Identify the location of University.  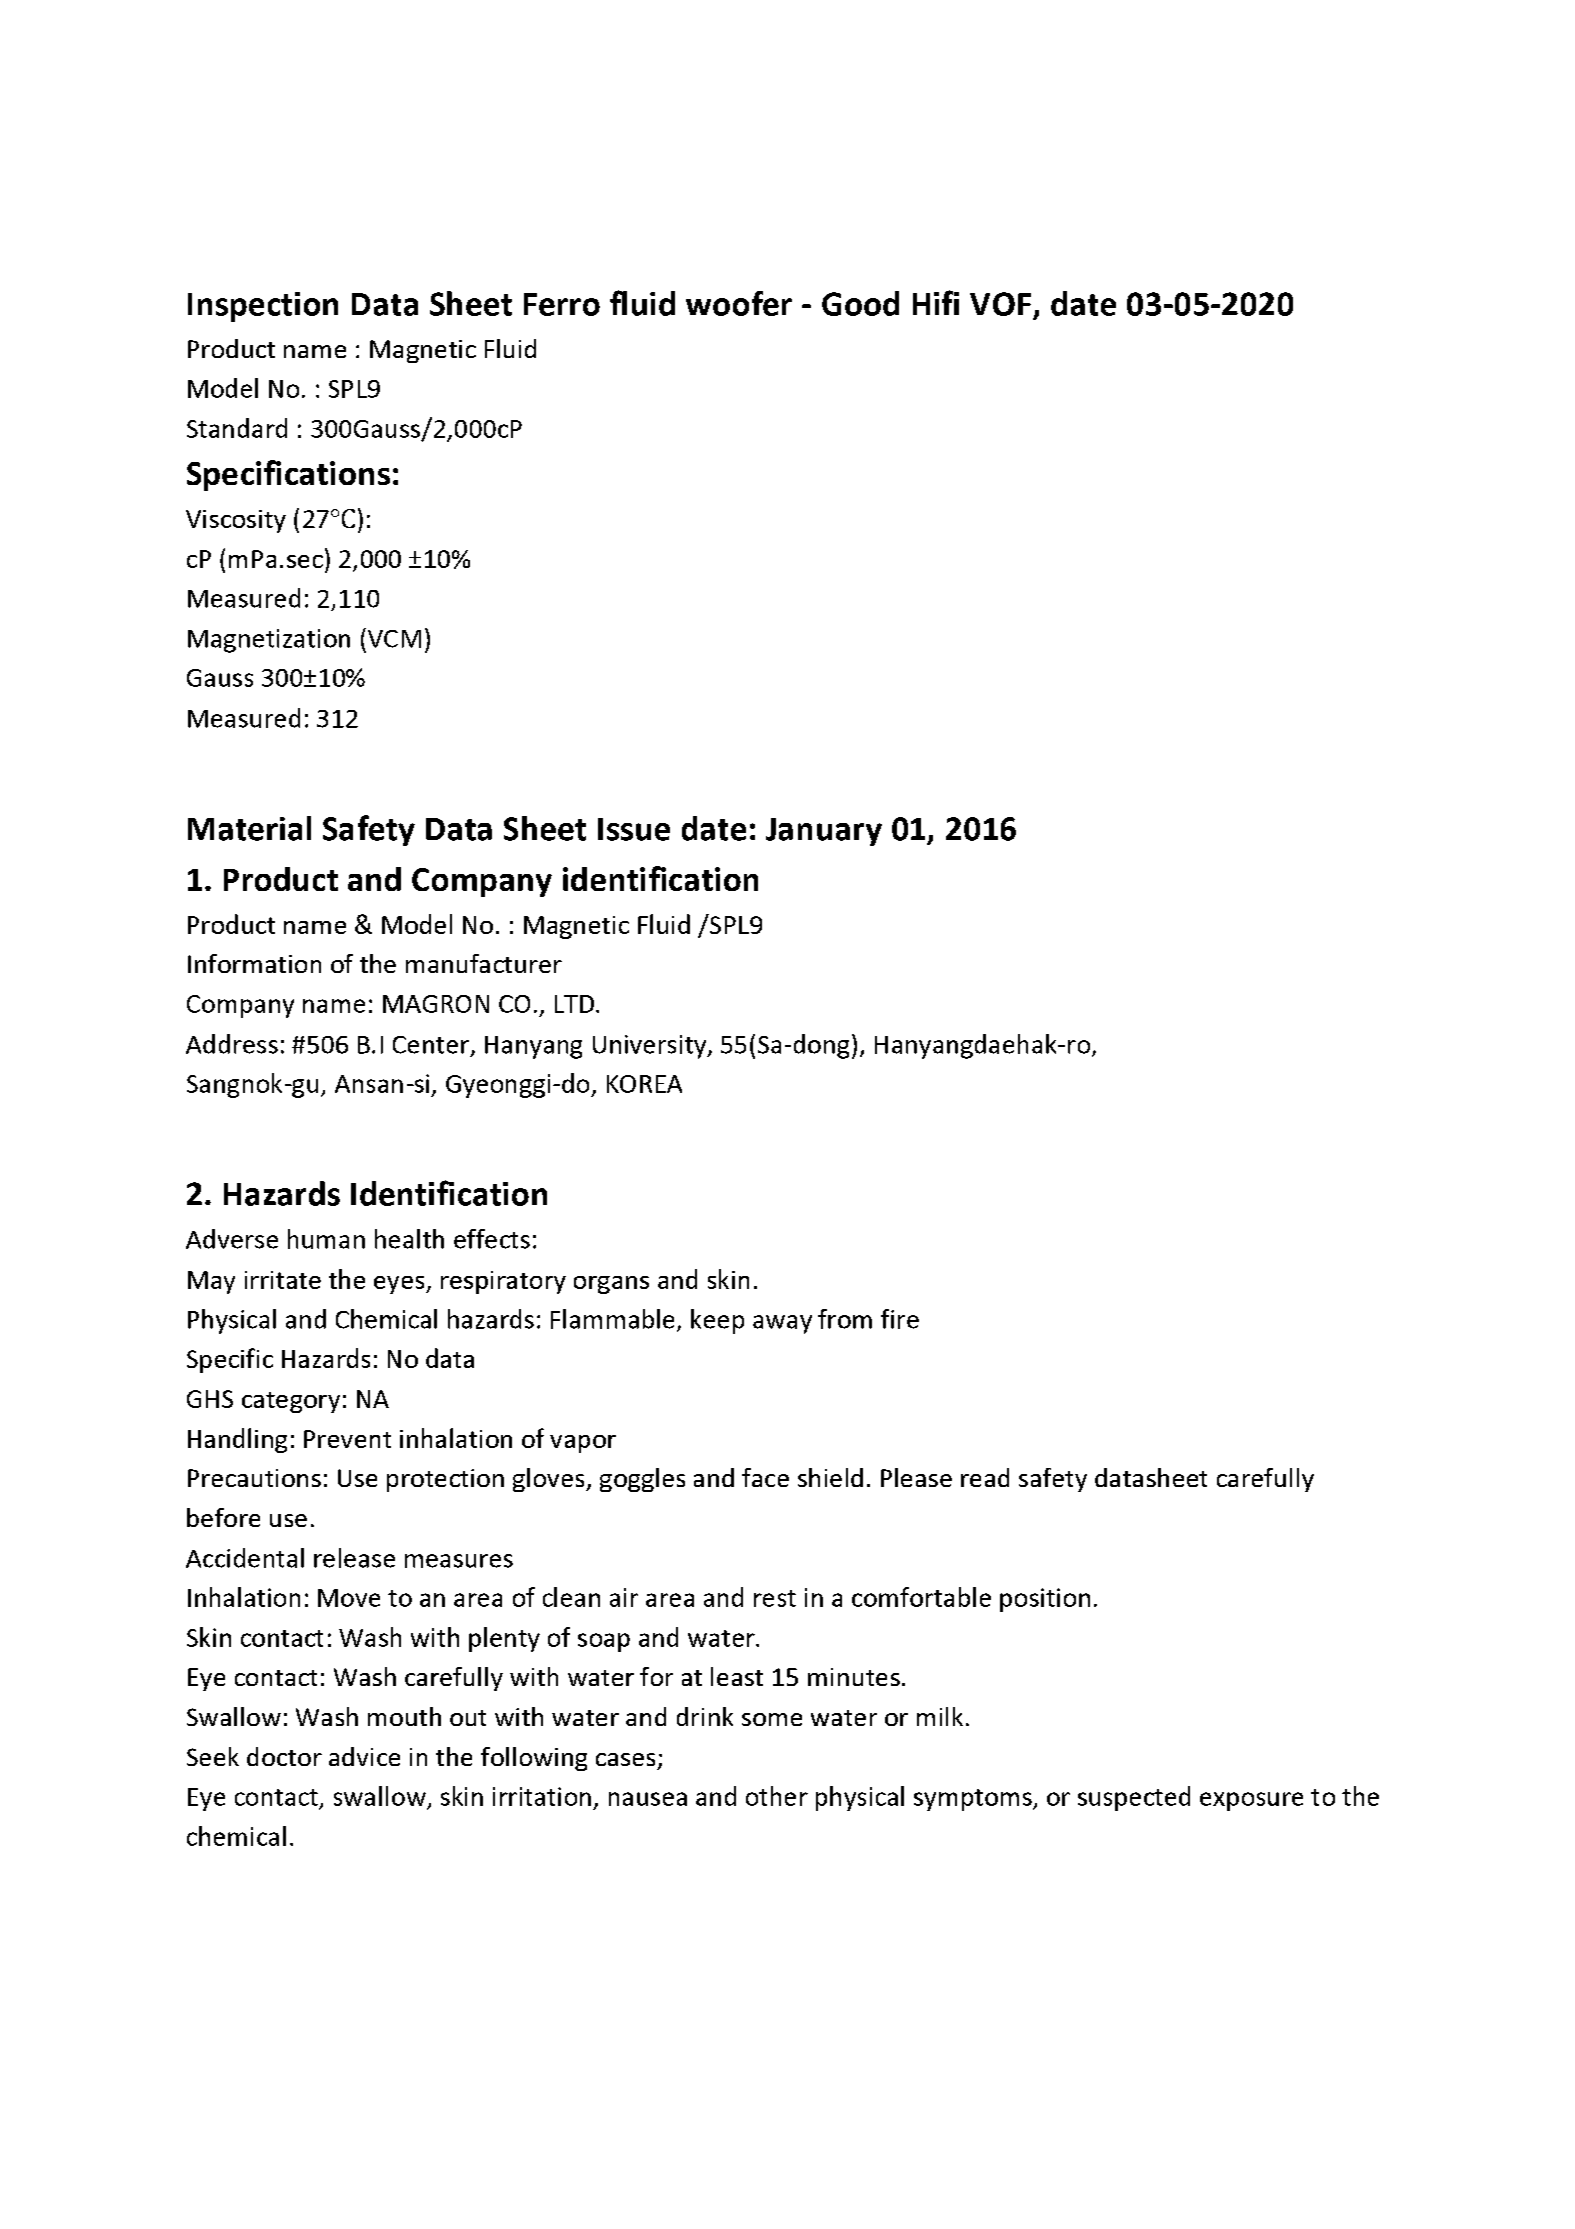
(651, 1047).
